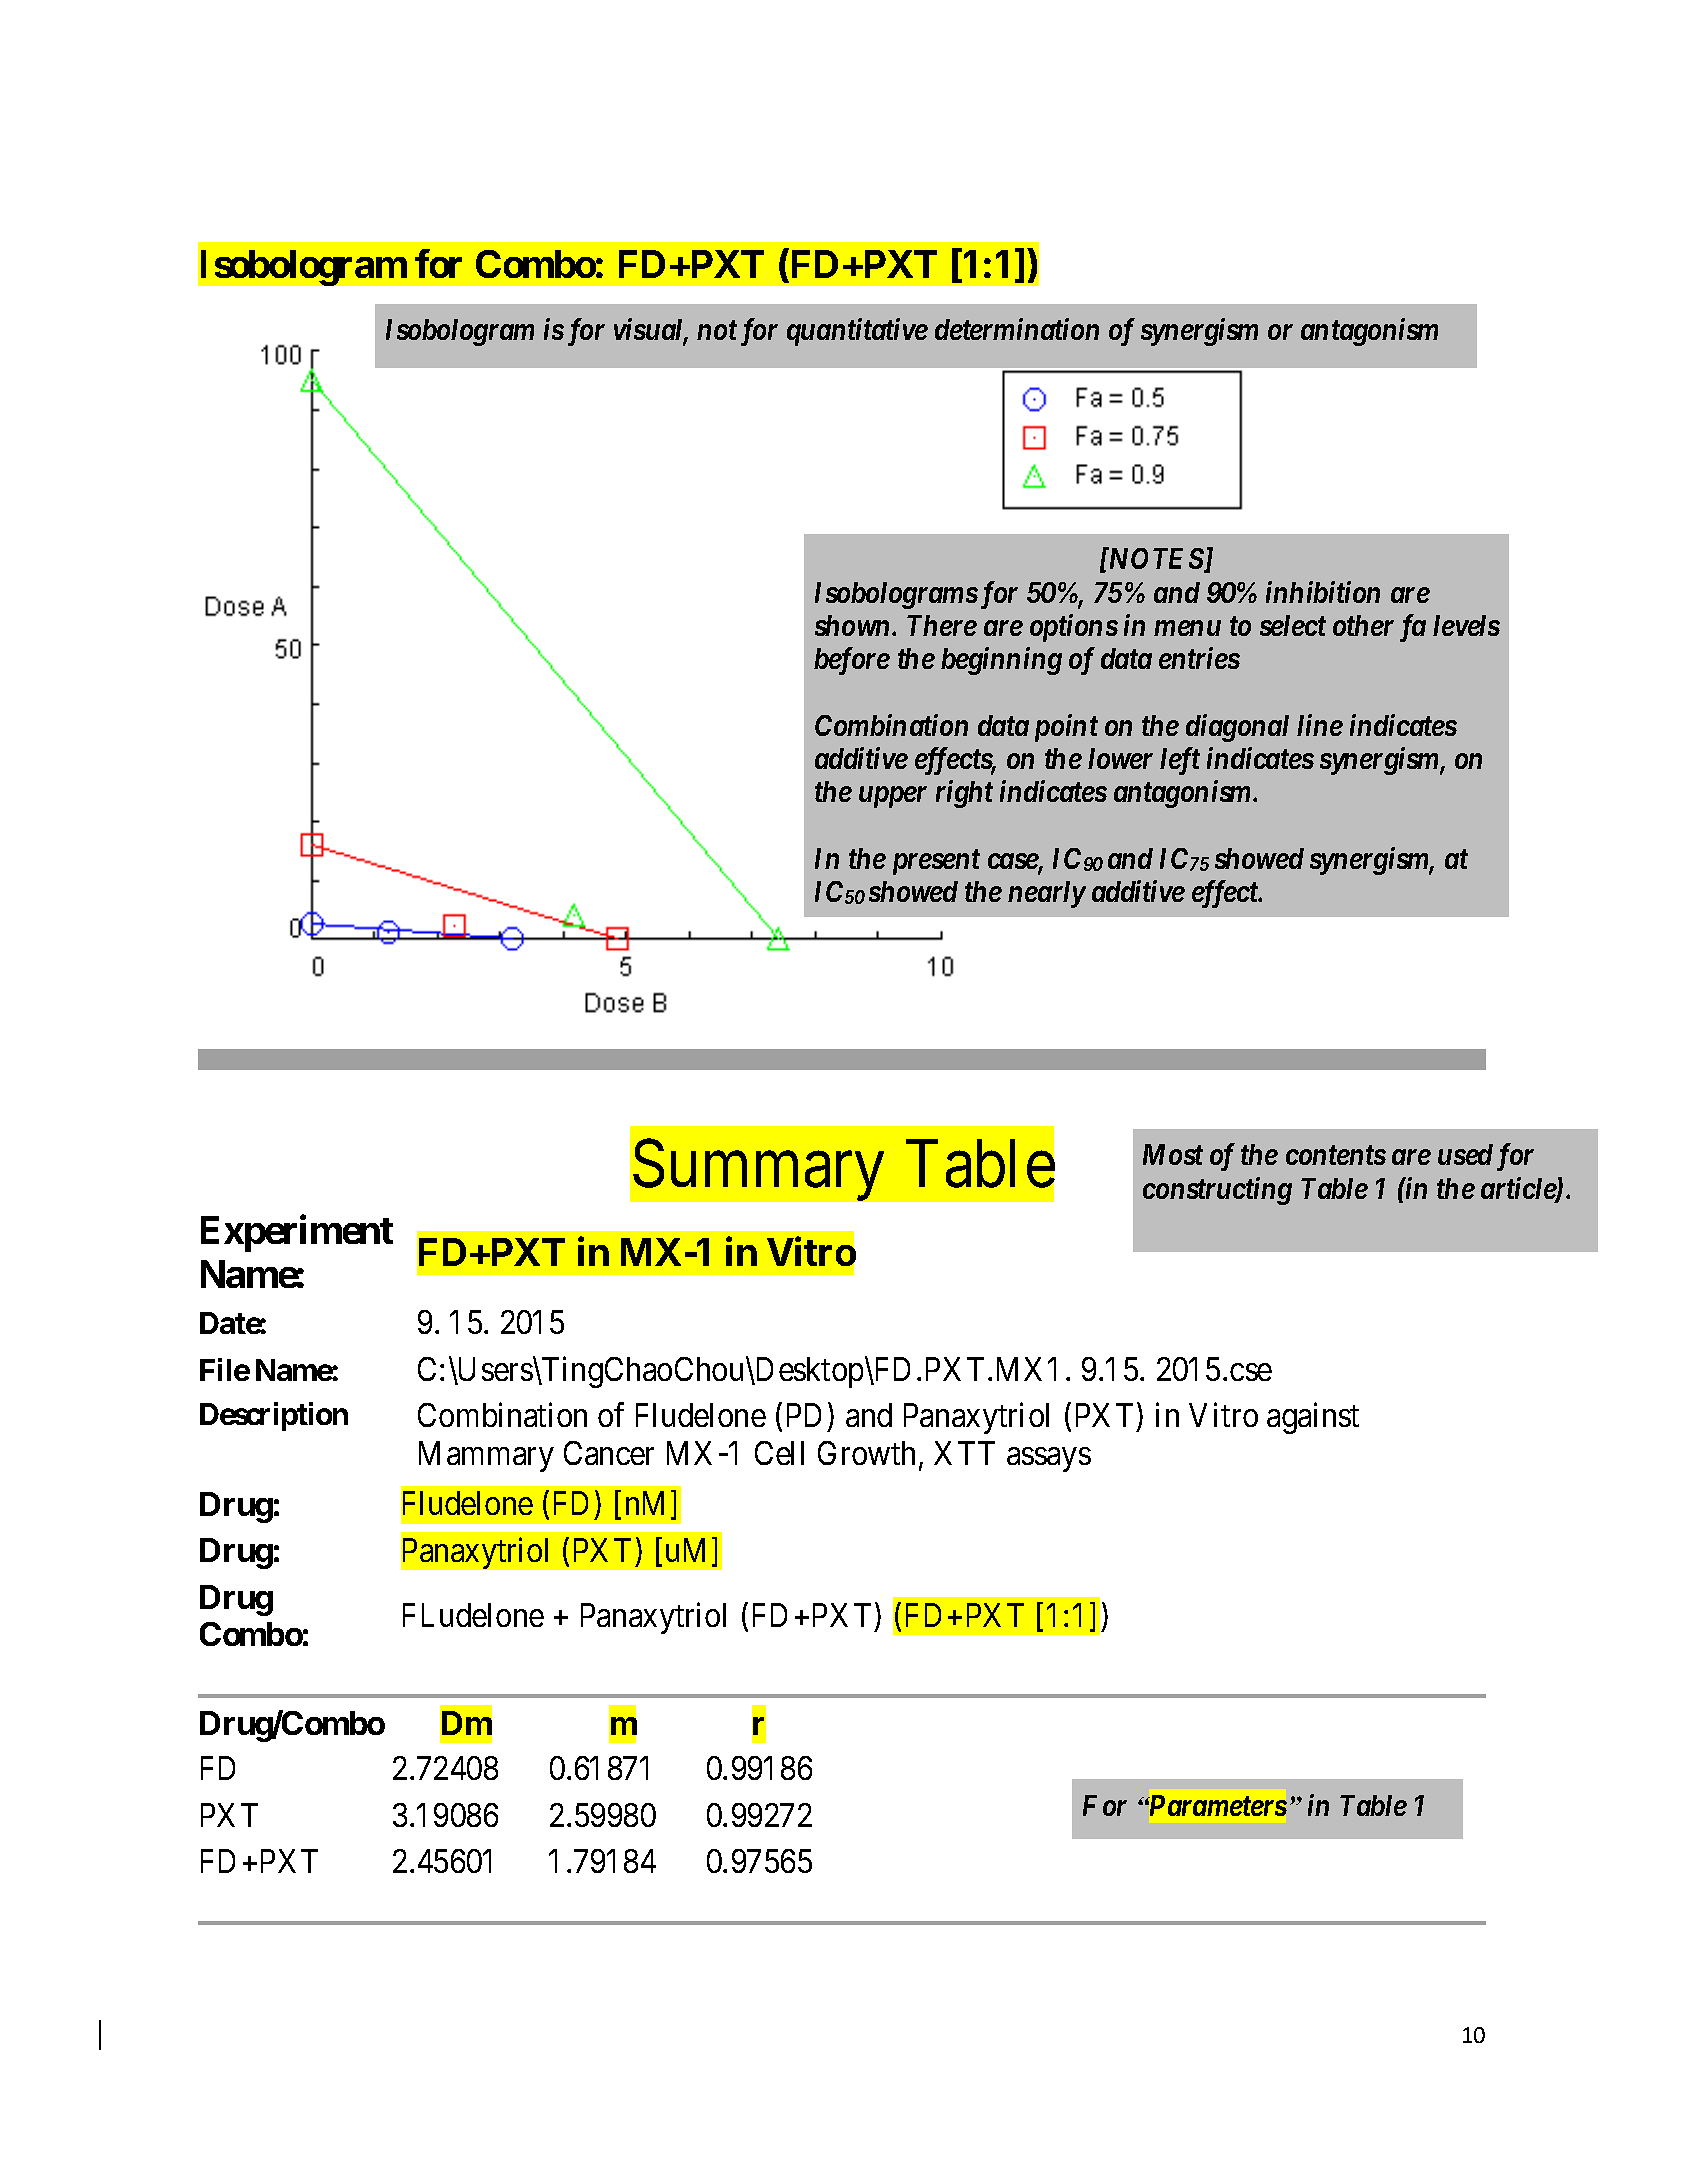 The width and height of the screenshot is (1684, 2179). Describe the element at coordinates (857, 332) in the screenshot. I see `quantitative` at that location.
